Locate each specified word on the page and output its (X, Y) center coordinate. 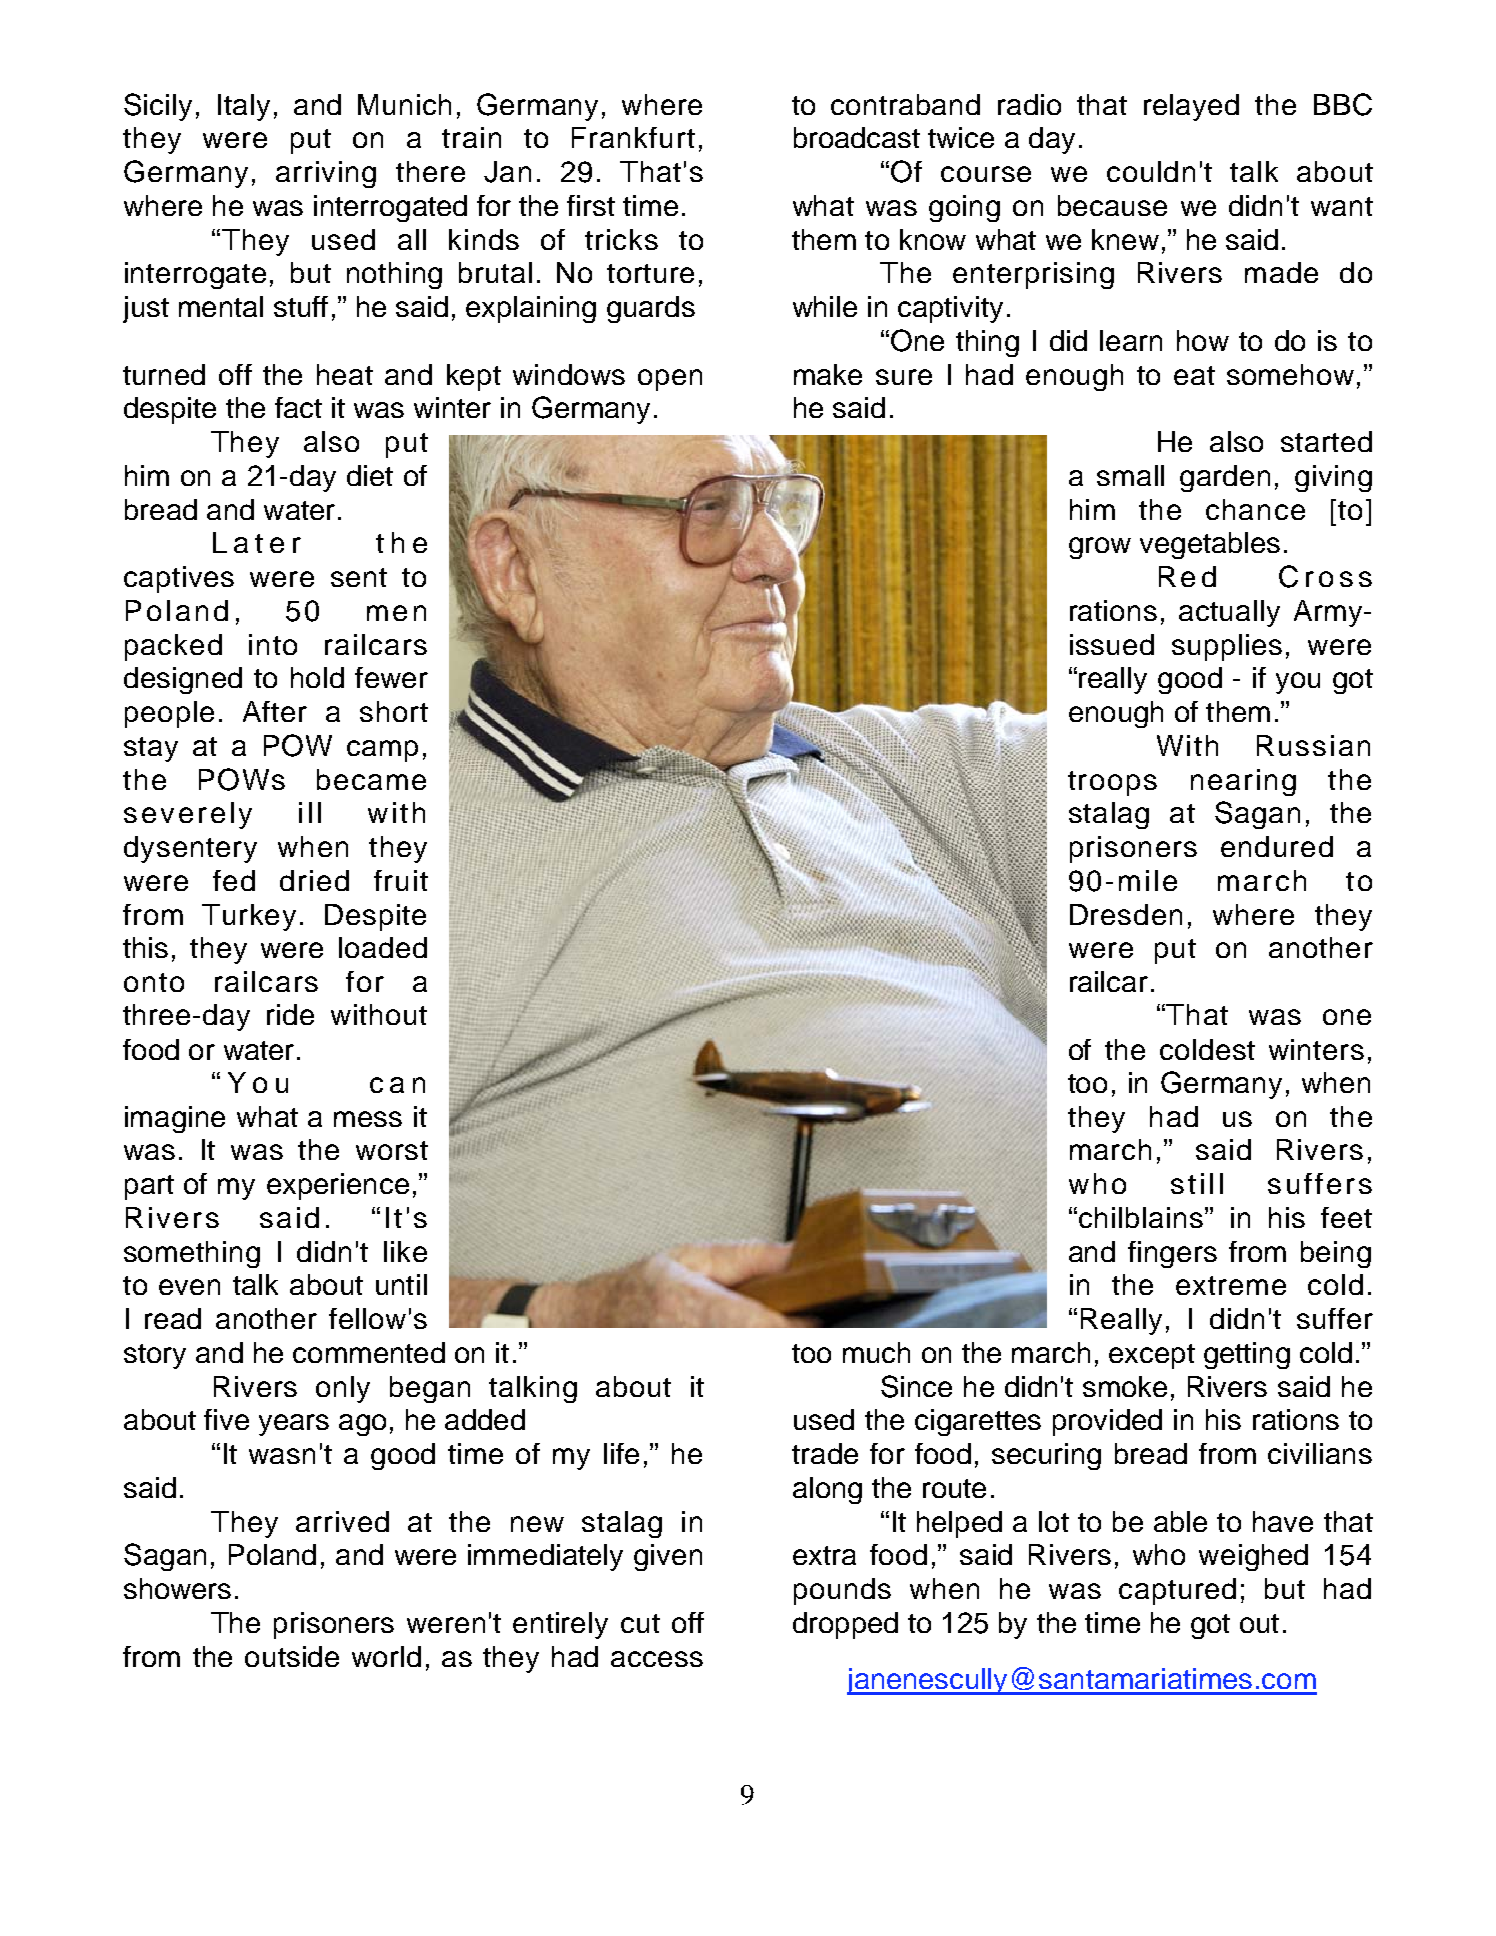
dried (314, 880)
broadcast (857, 137)
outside (292, 1656)
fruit (401, 880)
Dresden (1126, 914)
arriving (326, 174)
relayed (1191, 107)
